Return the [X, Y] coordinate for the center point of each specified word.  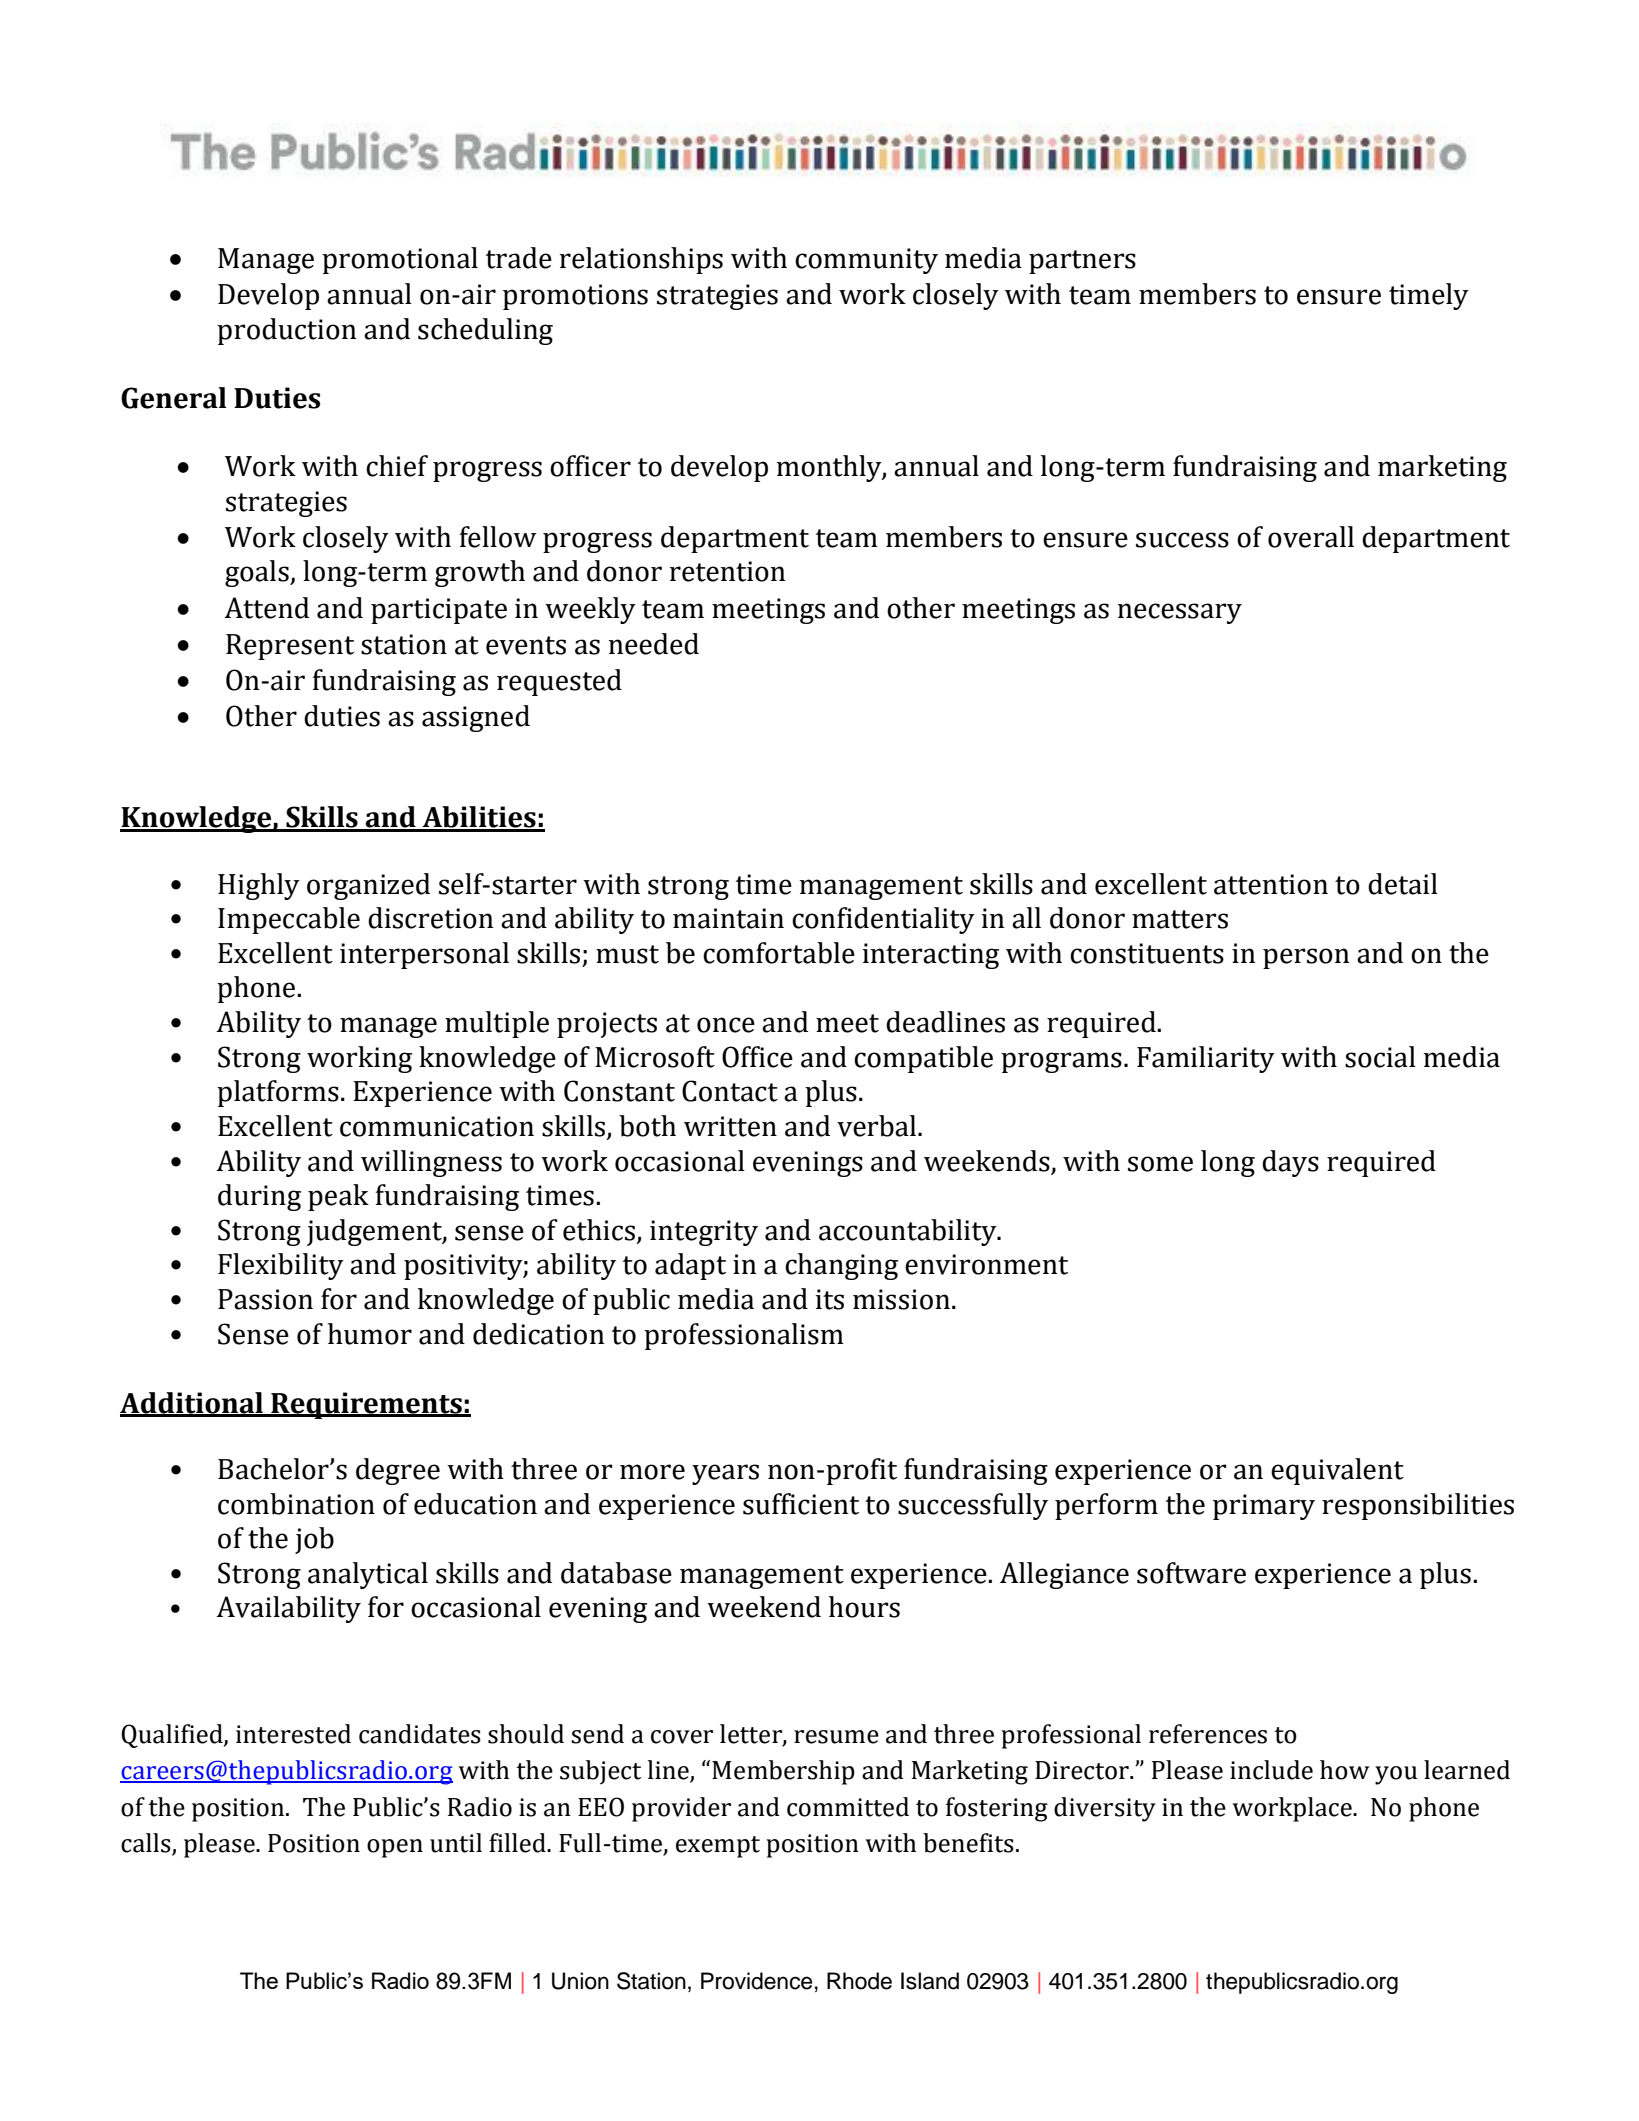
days [1290, 1163]
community [866, 261]
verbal [878, 1126]
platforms [278, 1093]
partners [1082, 262]
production [286, 331]
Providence [756, 1981]
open [395, 1848]
